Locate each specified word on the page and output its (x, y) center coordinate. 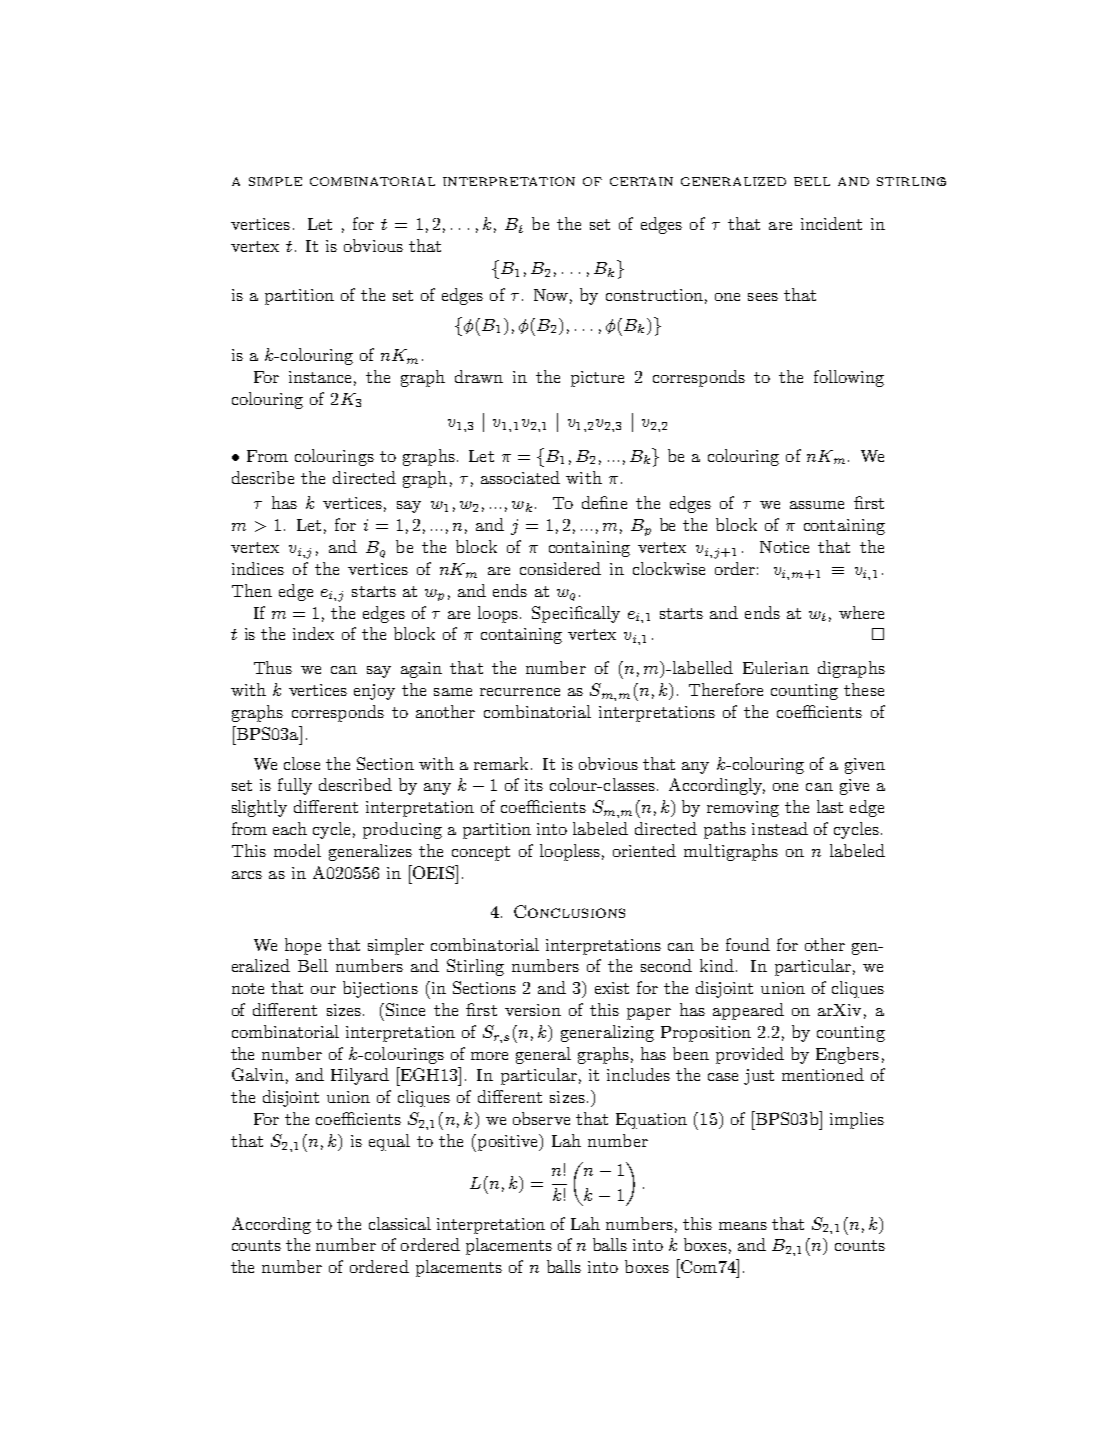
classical (400, 1223)
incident (831, 223)
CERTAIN (641, 181)
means (743, 1226)
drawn (479, 376)
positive (507, 1143)
